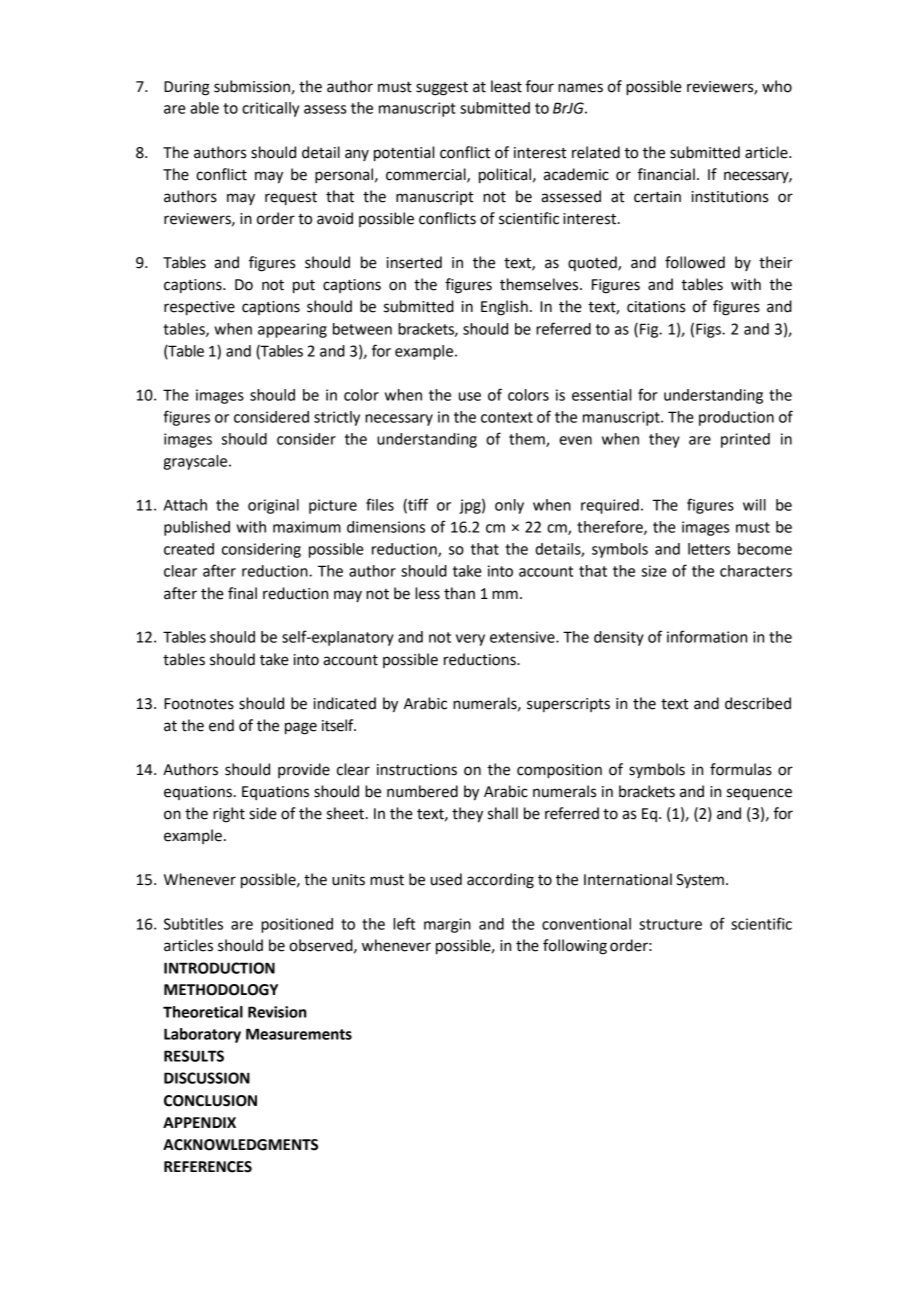 This document has height=1307, width=924. What do you see at coordinates (509, 506) in the document?
I see `only` at bounding box center [509, 506].
